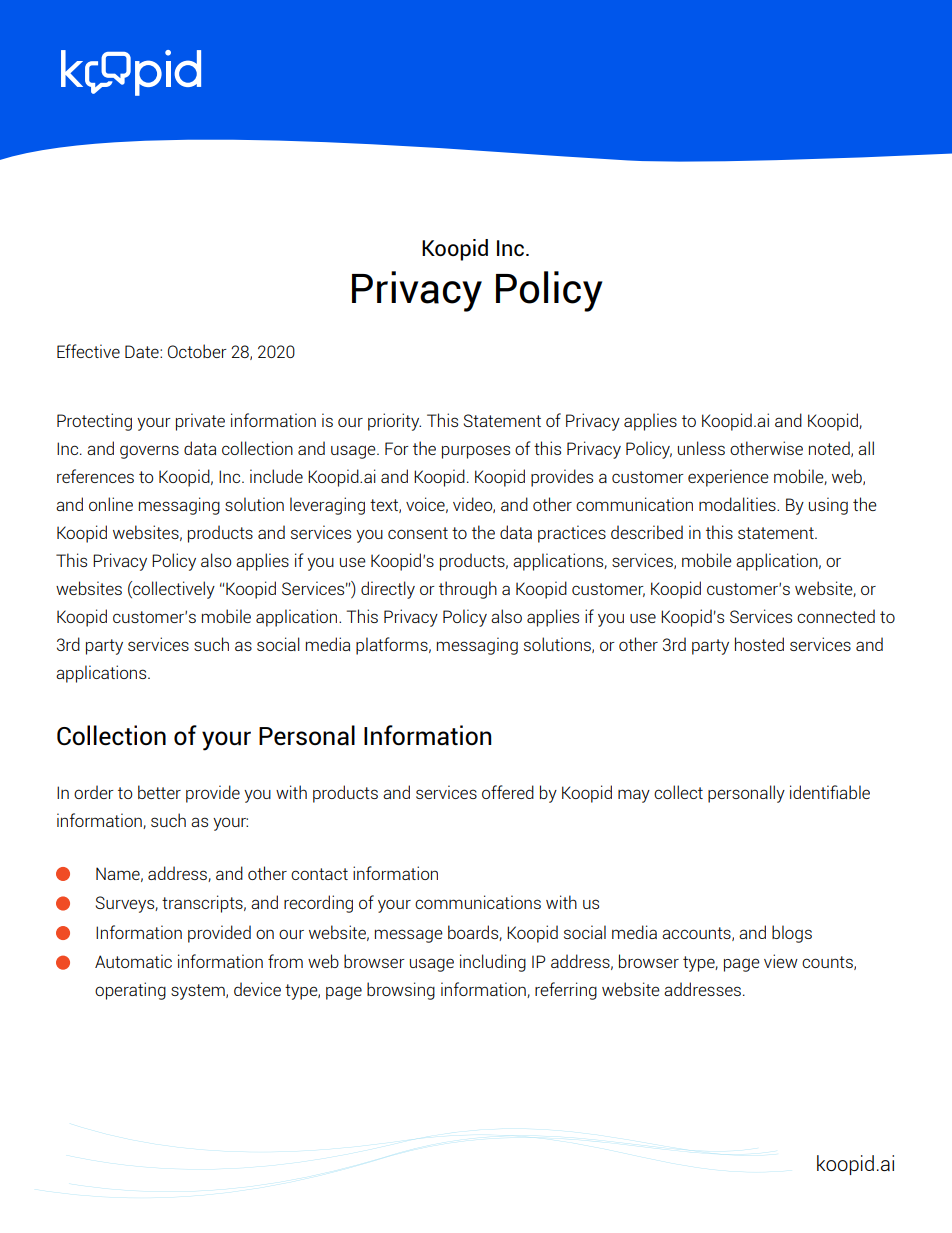 This image has width=952, height=1233. Describe the element at coordinates (394, 422) in the image. I see `priority` at that location.
